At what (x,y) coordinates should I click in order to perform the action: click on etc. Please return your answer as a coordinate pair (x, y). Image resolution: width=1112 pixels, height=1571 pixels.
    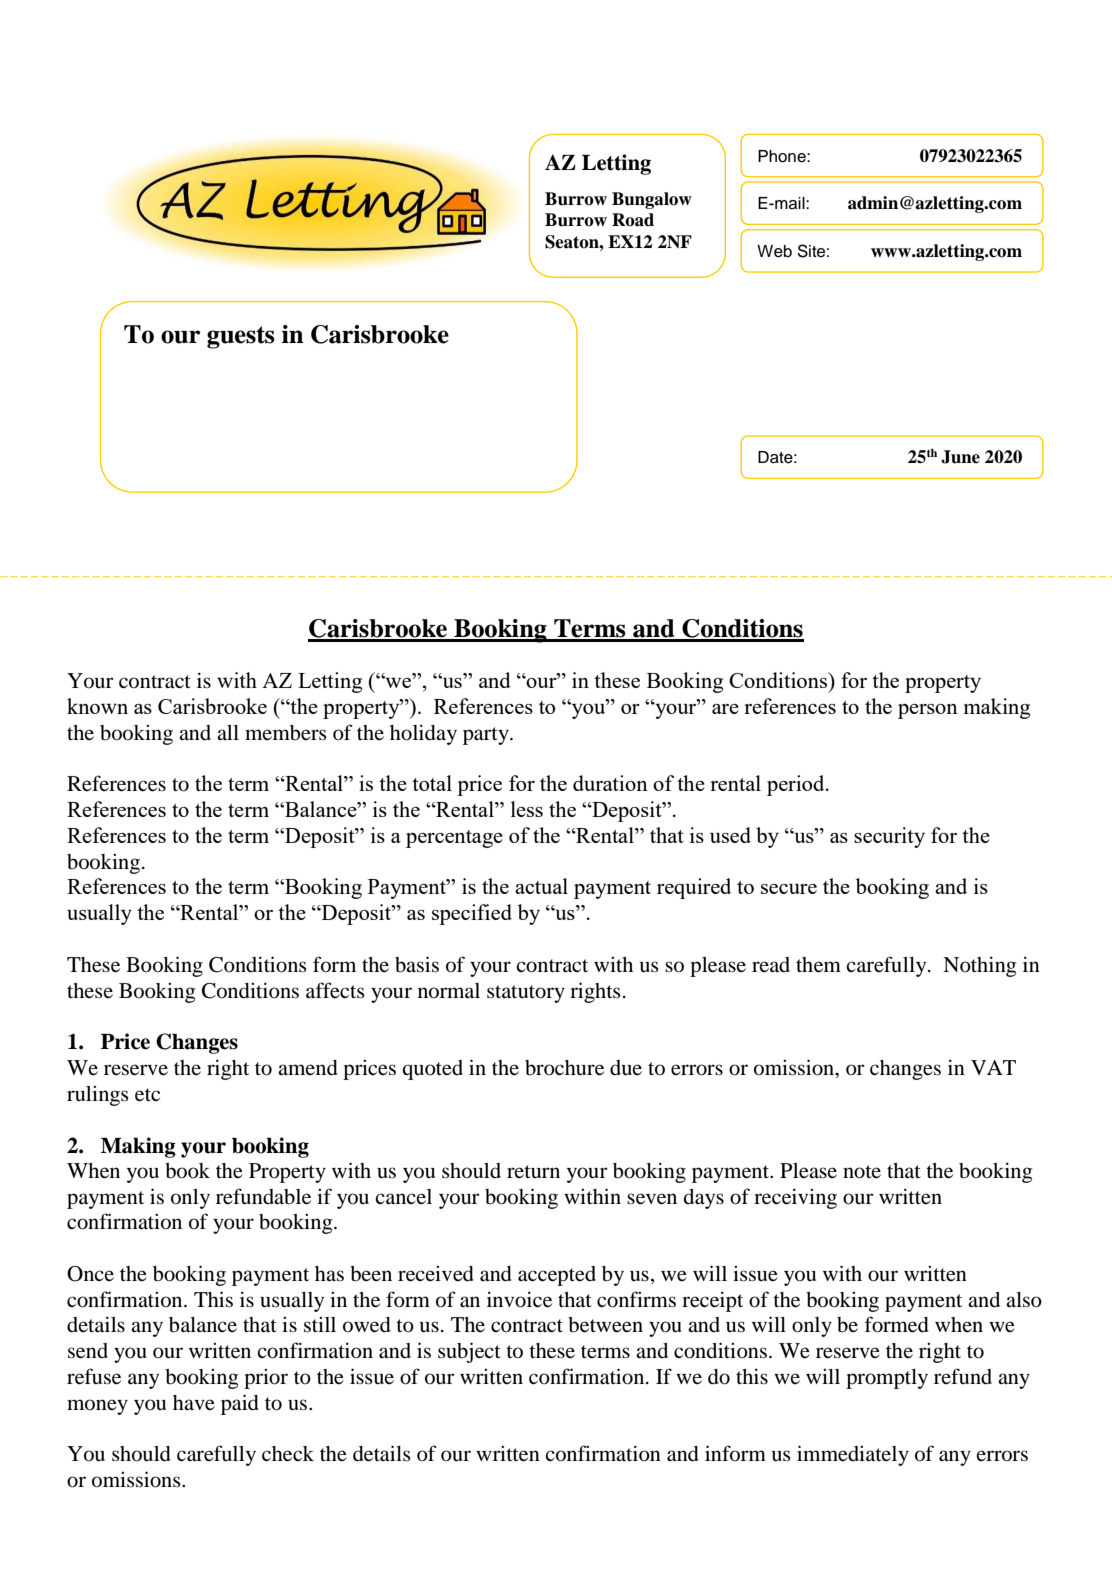
    Looking at the image, I should click on (147, 1095).
